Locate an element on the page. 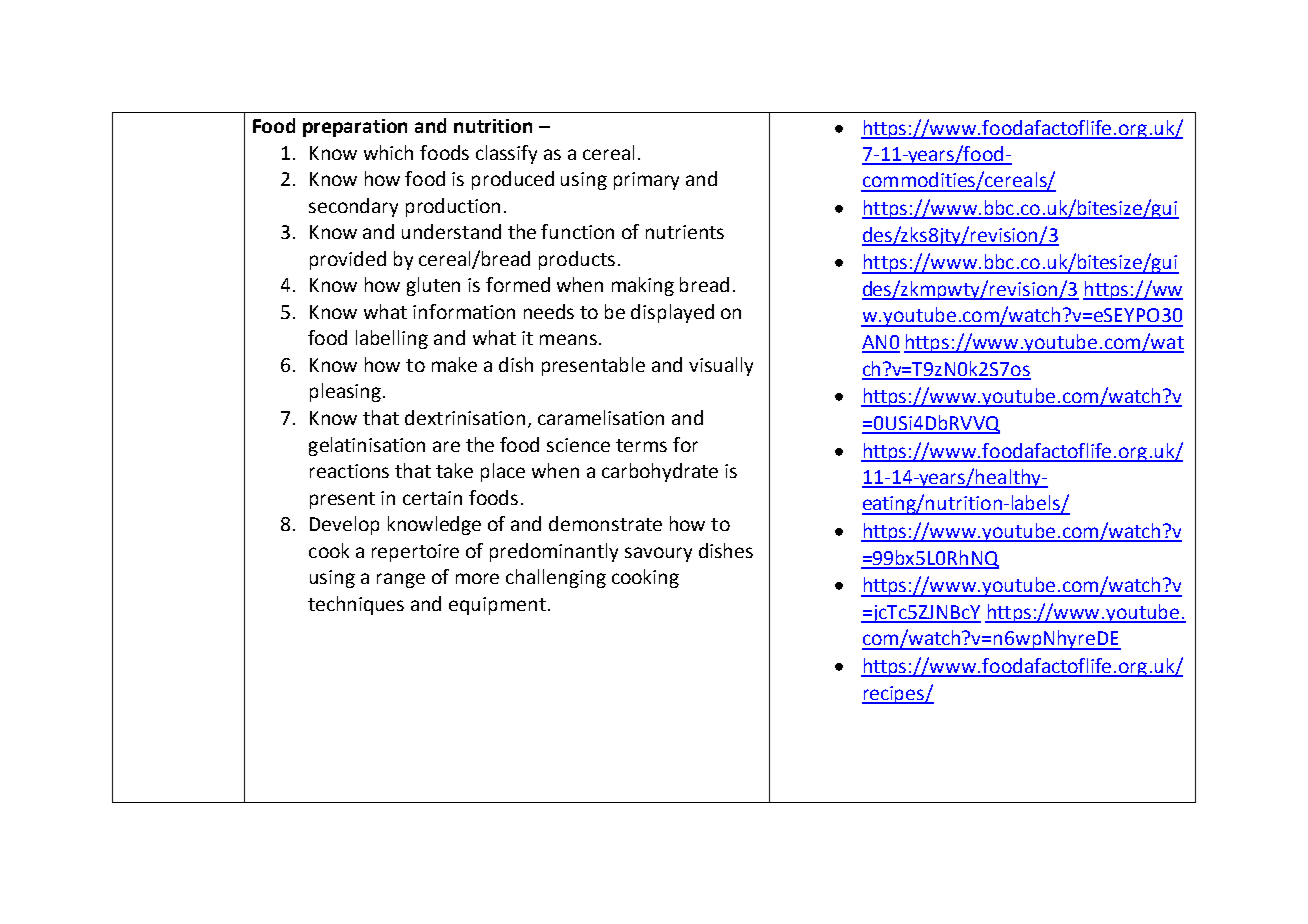 The image size is (1308, 924). primary is located at coordinates (646, 181).
